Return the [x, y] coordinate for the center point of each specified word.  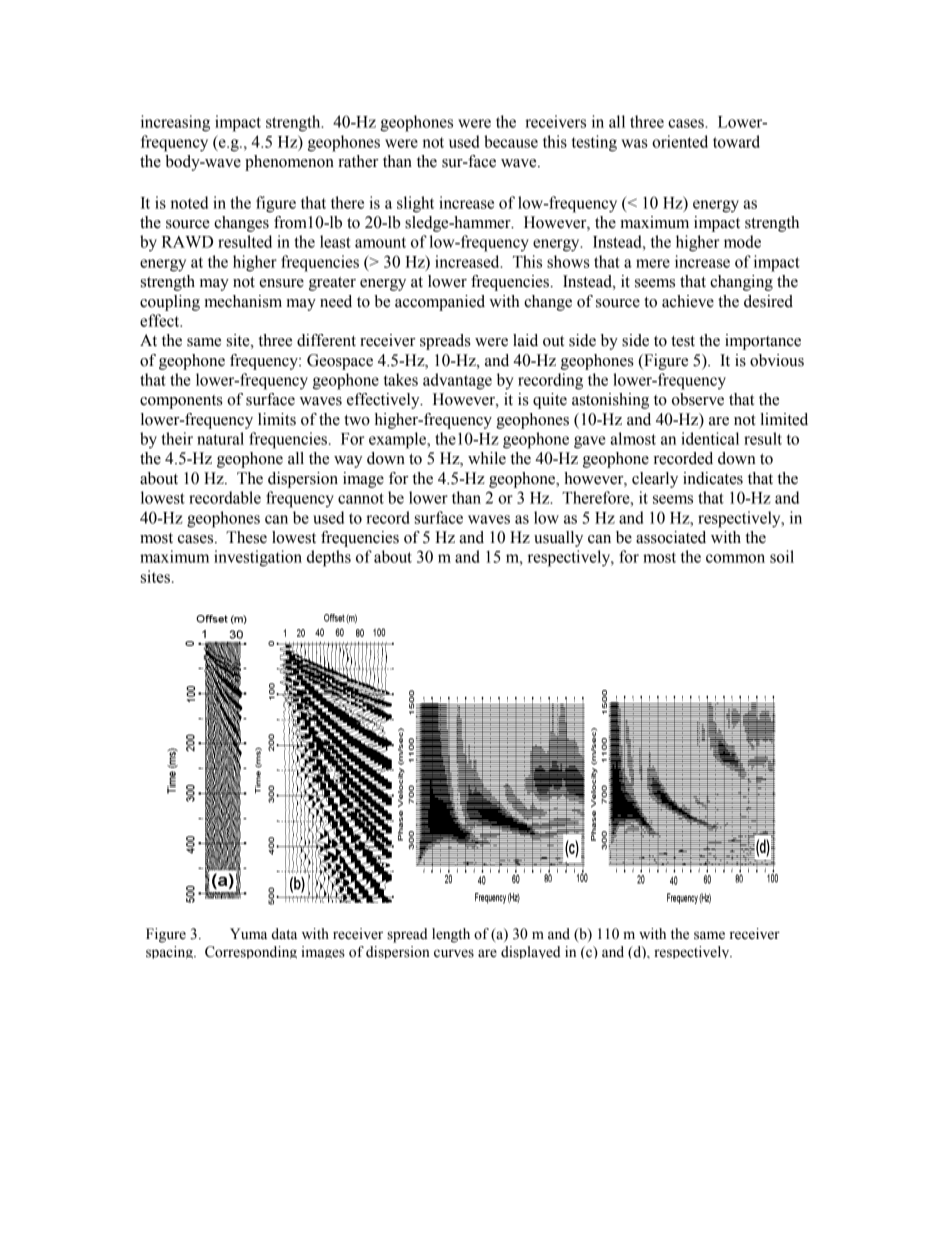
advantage [457, 381]
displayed [531, 952]
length [451, 935]
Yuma [248, 934]
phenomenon [289, 163]
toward [736, 141]
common [735, 558]
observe [698, 399]
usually [558, 539]
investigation [258, 558]
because [511, 141]
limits [277, 419]
